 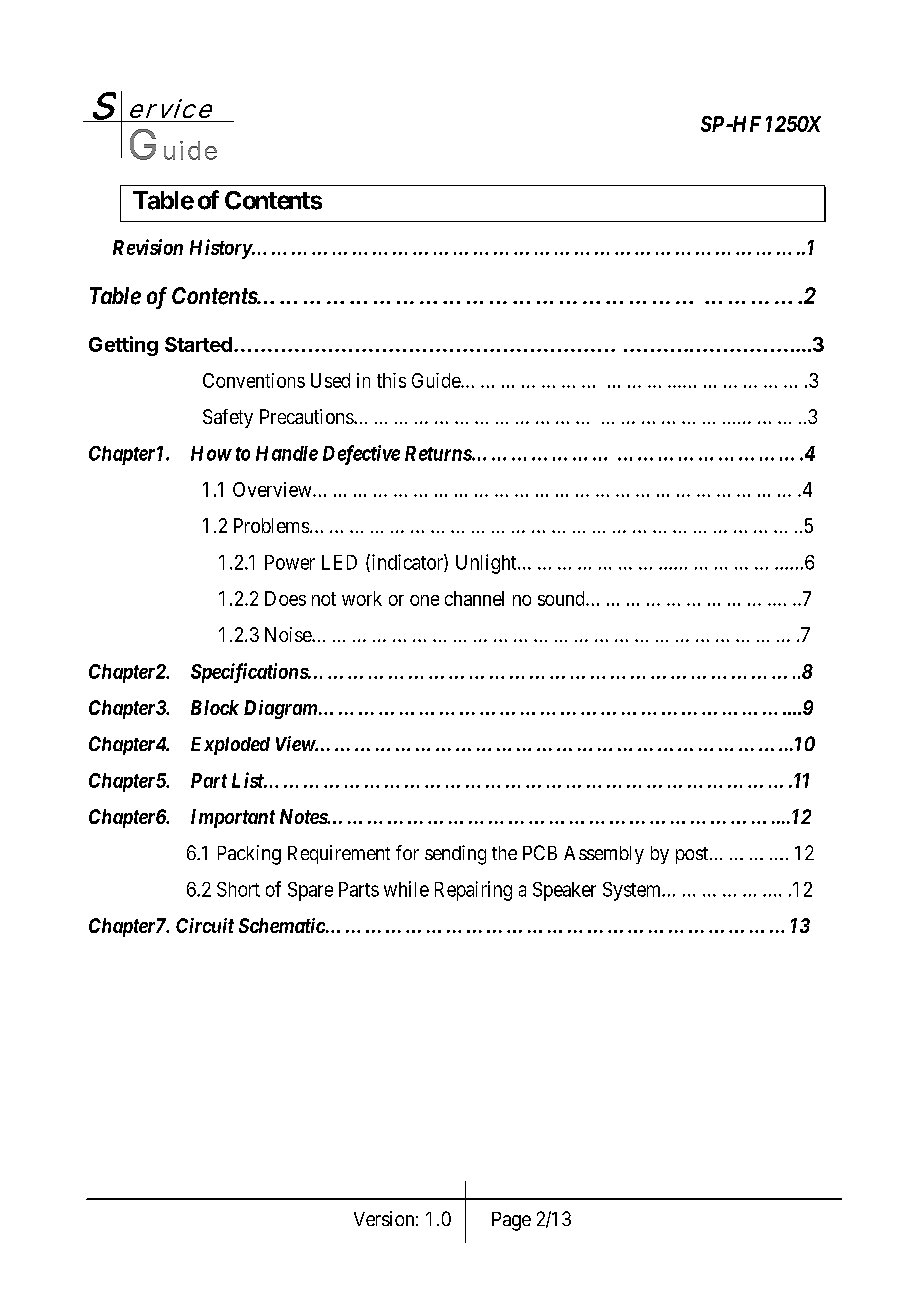 I want to click on channel, so click(x=474, y=598).
